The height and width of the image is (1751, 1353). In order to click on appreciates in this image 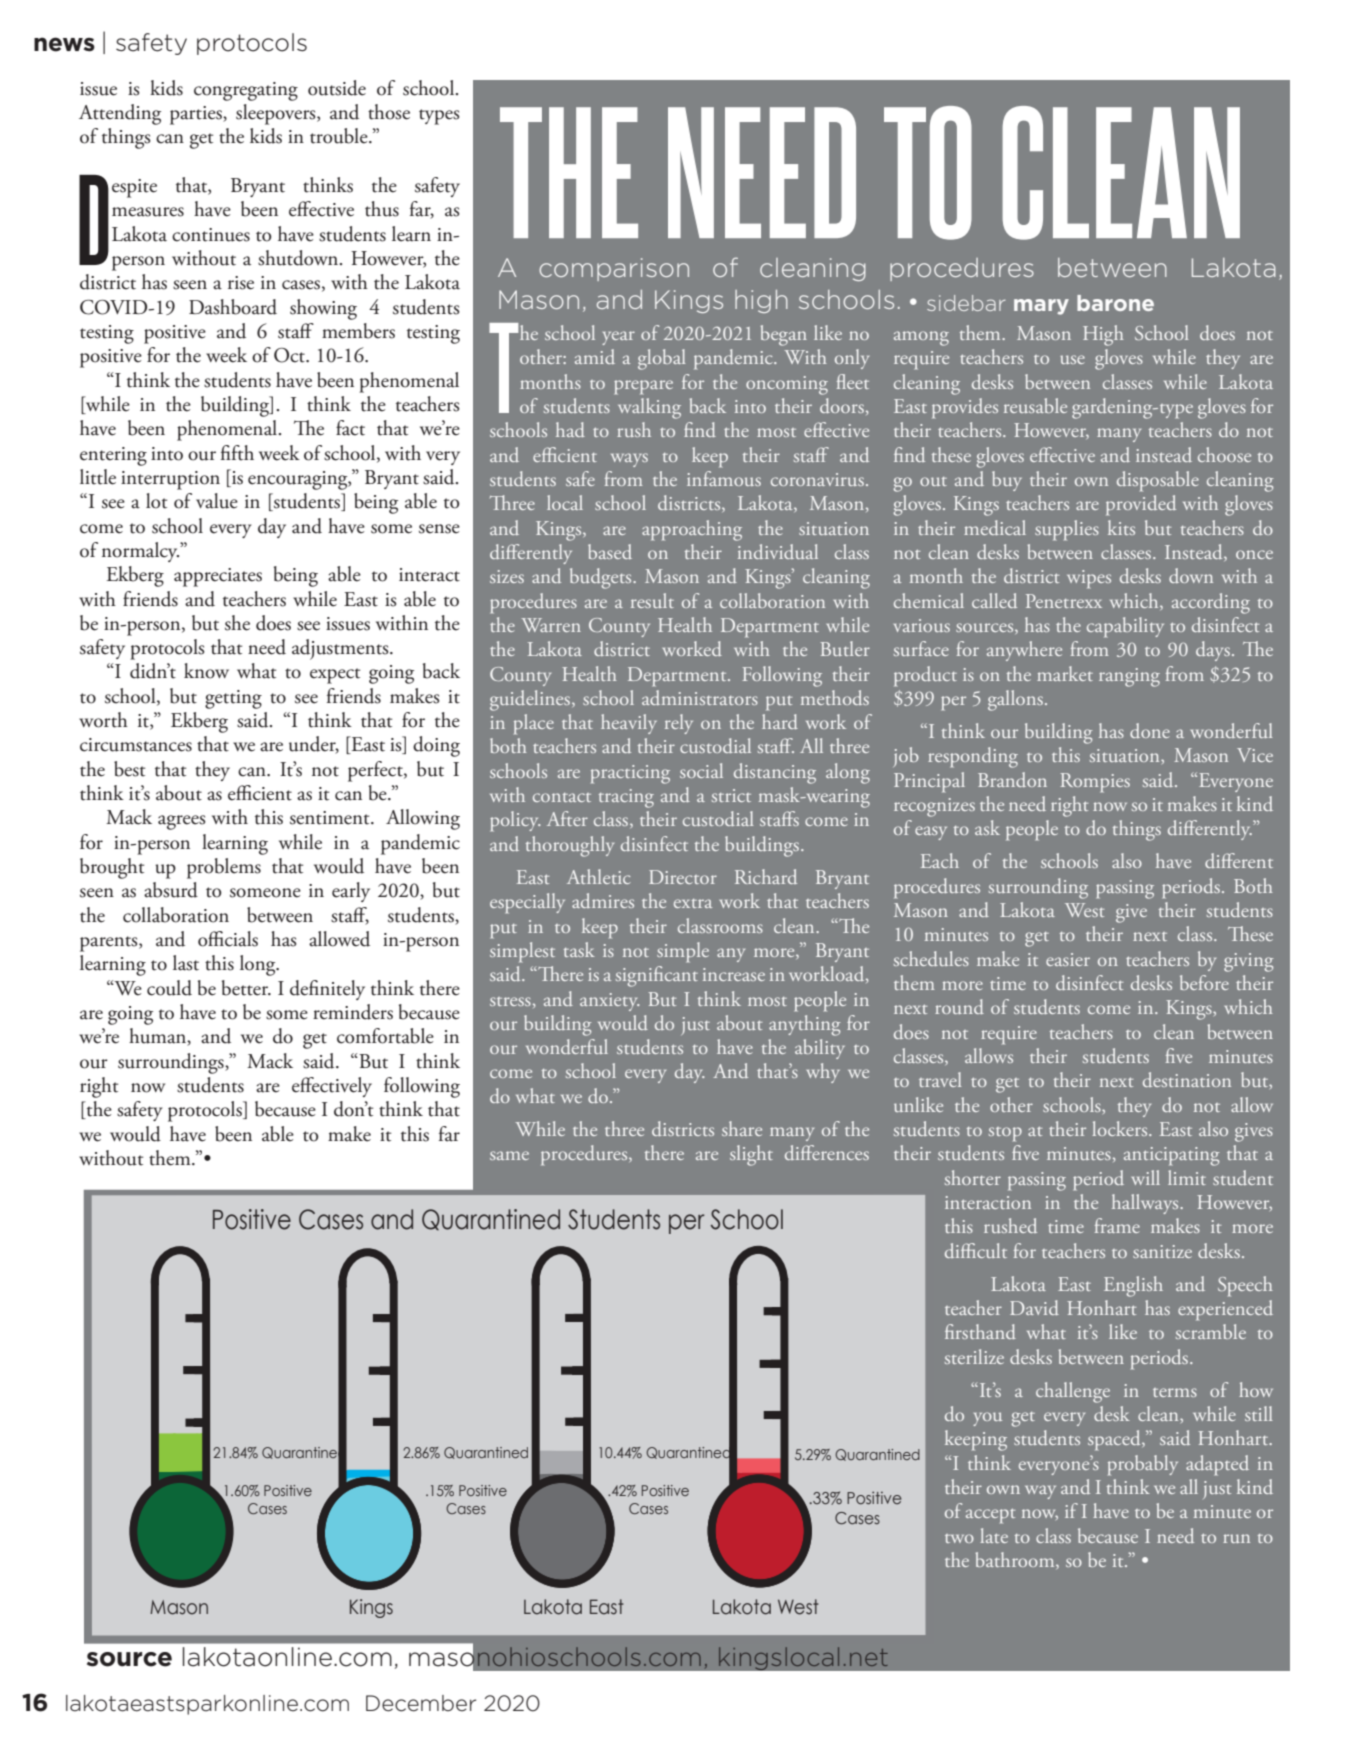, I will do `click(218, 577)`.
